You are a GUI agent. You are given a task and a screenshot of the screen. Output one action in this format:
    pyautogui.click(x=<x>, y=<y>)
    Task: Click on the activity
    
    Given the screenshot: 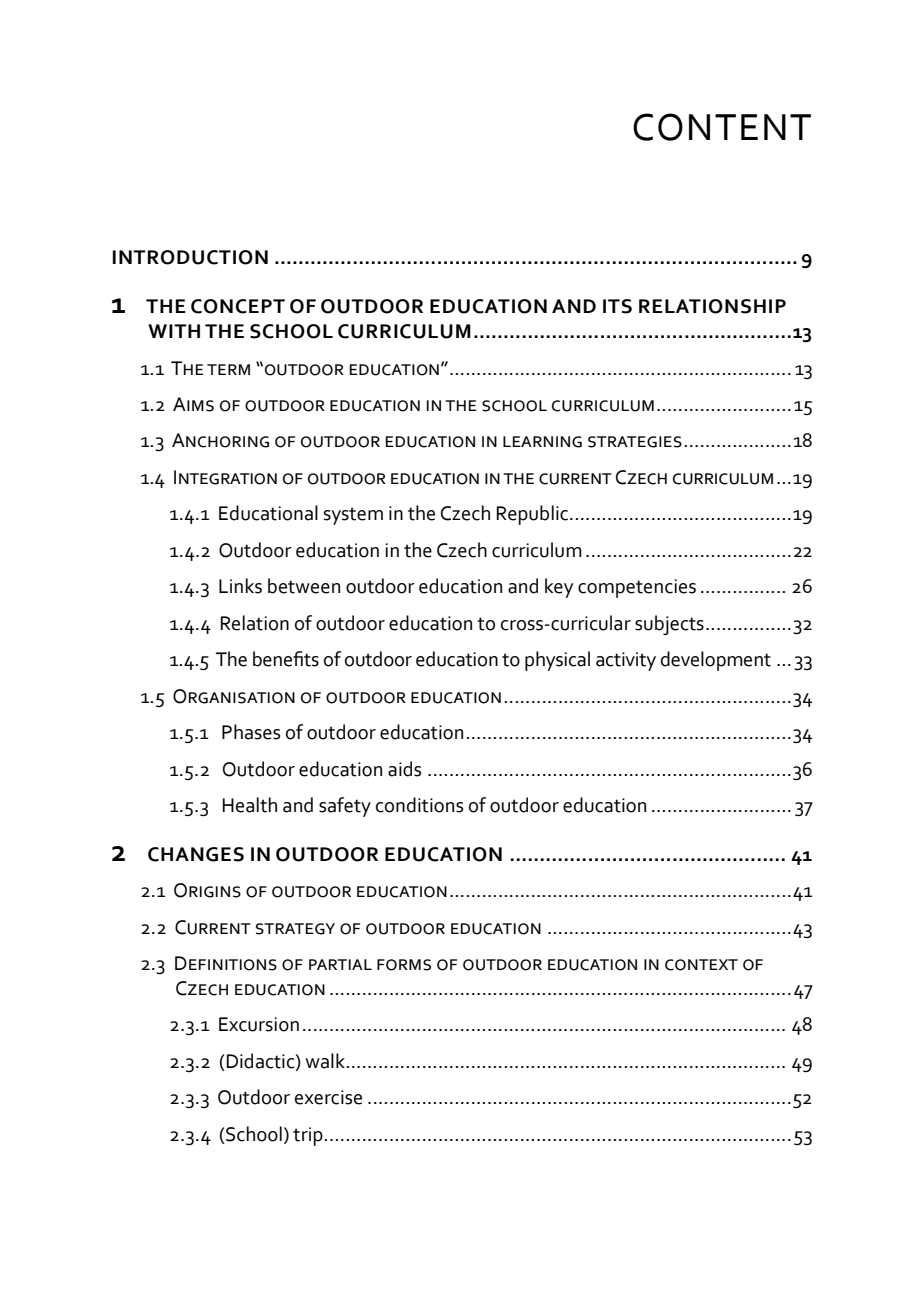 What is the action you would take?
    pyautogui.click(x=626, y=661)
